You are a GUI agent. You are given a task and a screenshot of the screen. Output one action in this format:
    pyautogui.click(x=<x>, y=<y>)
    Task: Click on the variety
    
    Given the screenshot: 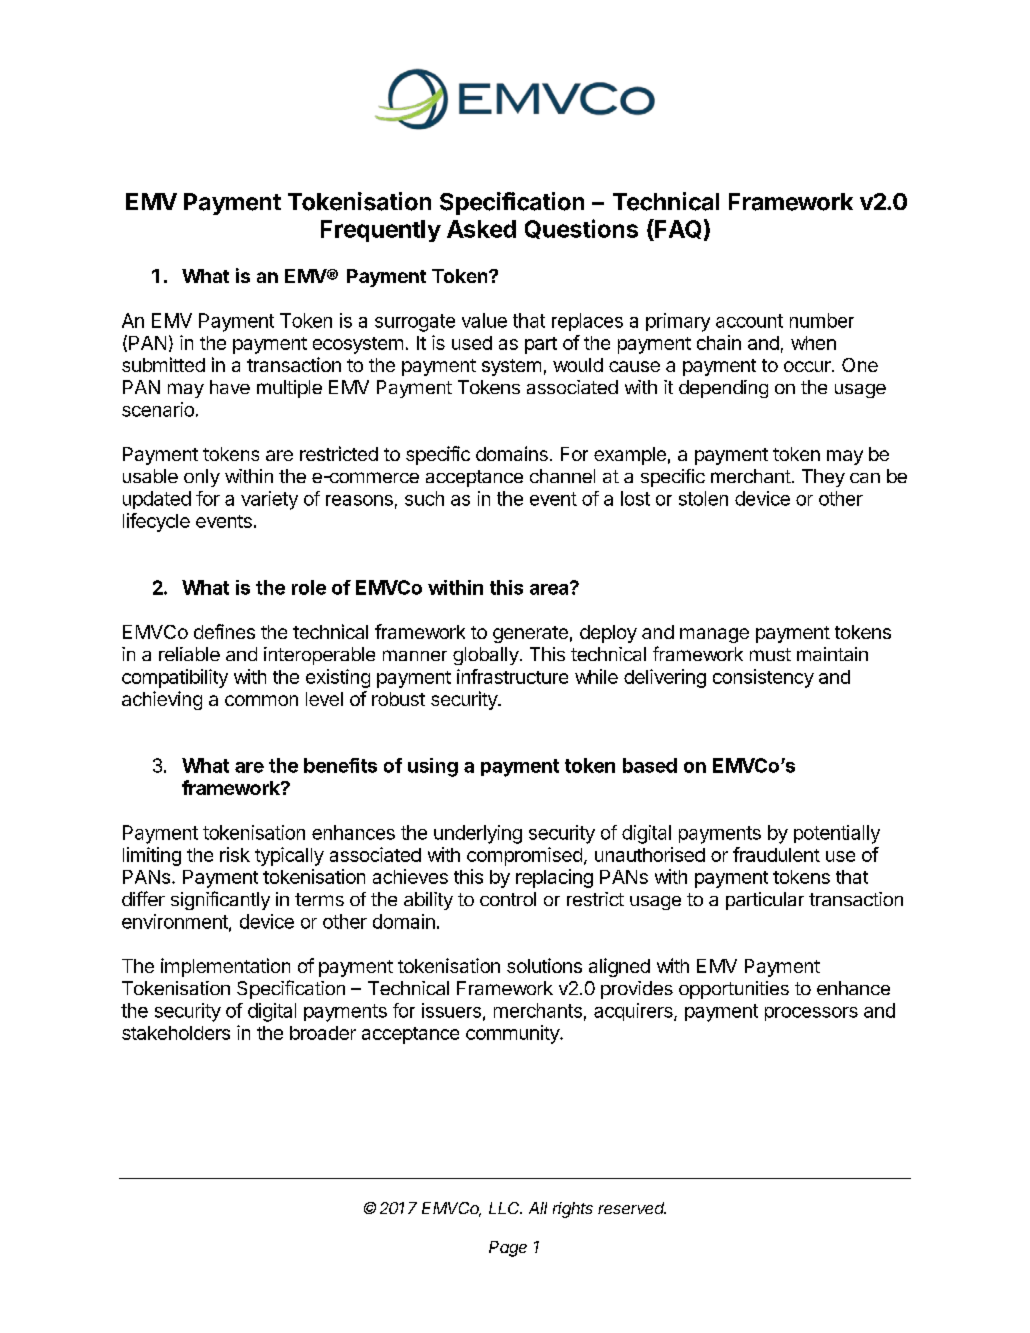 What is the action you would take?
    pyautogui.click(x=269, y=500)
